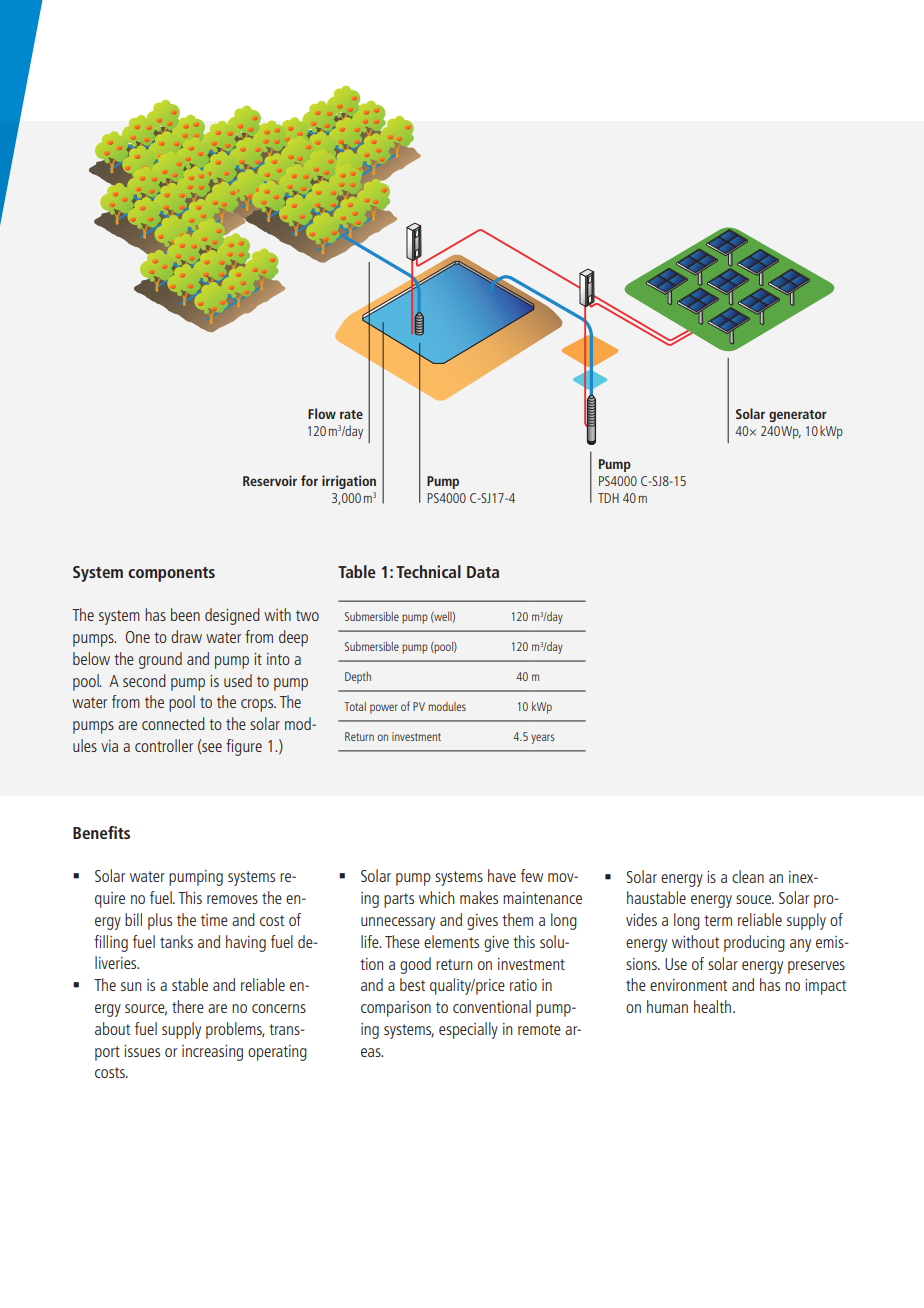 The image size is (924, 1308). Describe the element at coordinates (351, 414) in the image. I see `rate` at that location.
